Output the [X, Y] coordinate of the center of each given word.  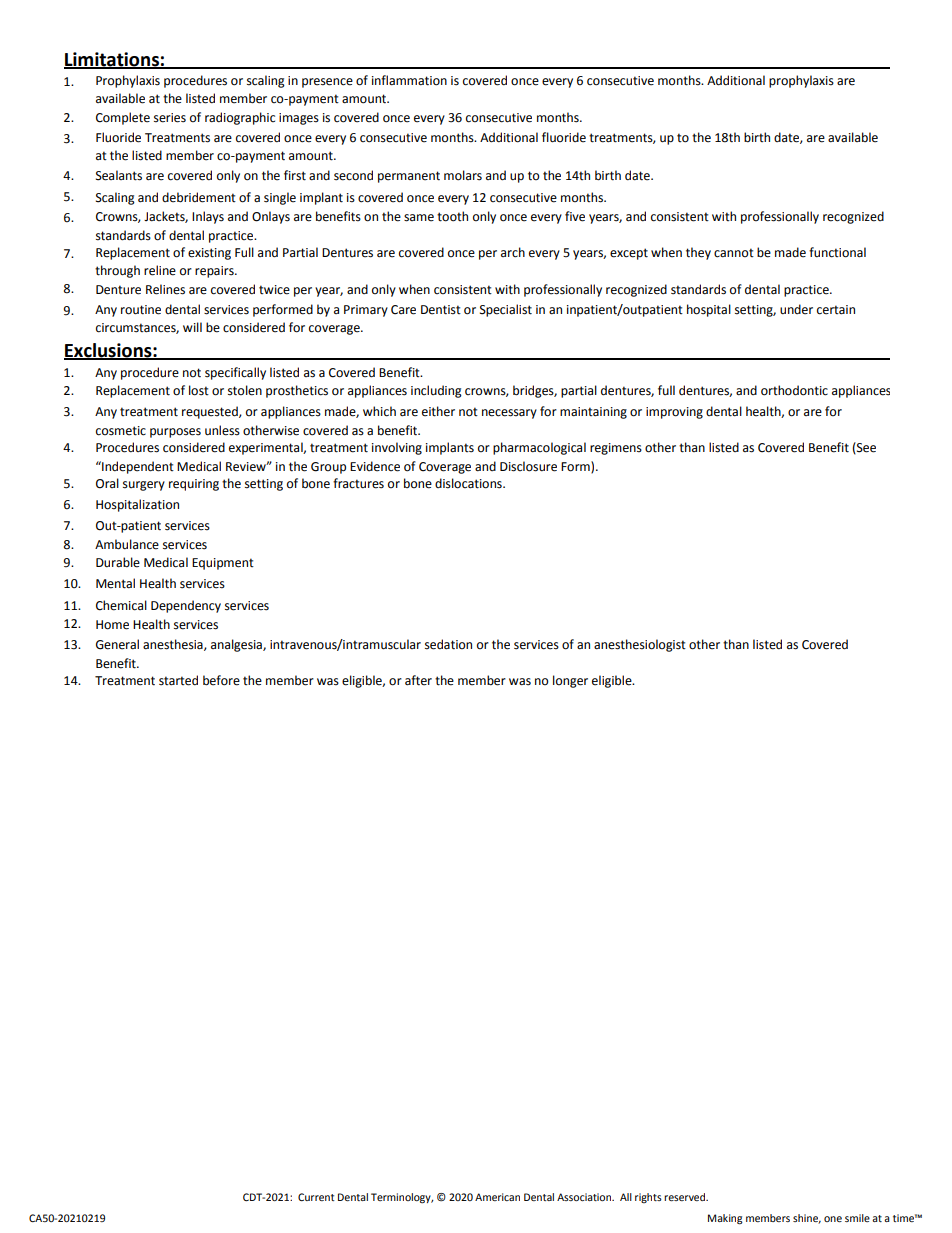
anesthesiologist [640, 645]
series [170, 118]
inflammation [409, 80]
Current [316, 1197]
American [497, 1197]
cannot [734, 253]
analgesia [237, 645]
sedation [448, 644]
